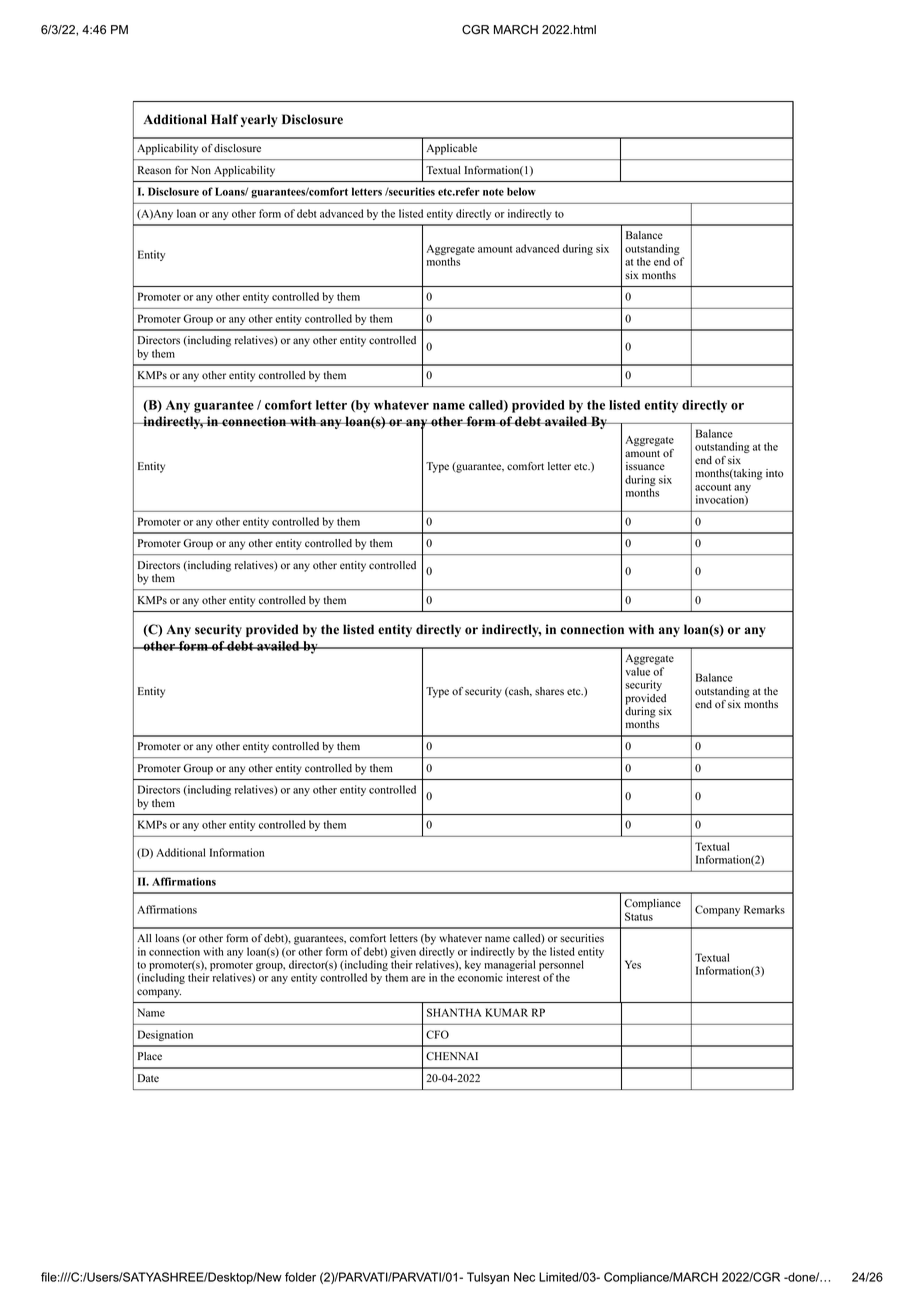 The width and height of the page is (924, 1308). What do you see at coordinates (549, 691) in the page?
I see `shares` at bounding box center [549, 691].
